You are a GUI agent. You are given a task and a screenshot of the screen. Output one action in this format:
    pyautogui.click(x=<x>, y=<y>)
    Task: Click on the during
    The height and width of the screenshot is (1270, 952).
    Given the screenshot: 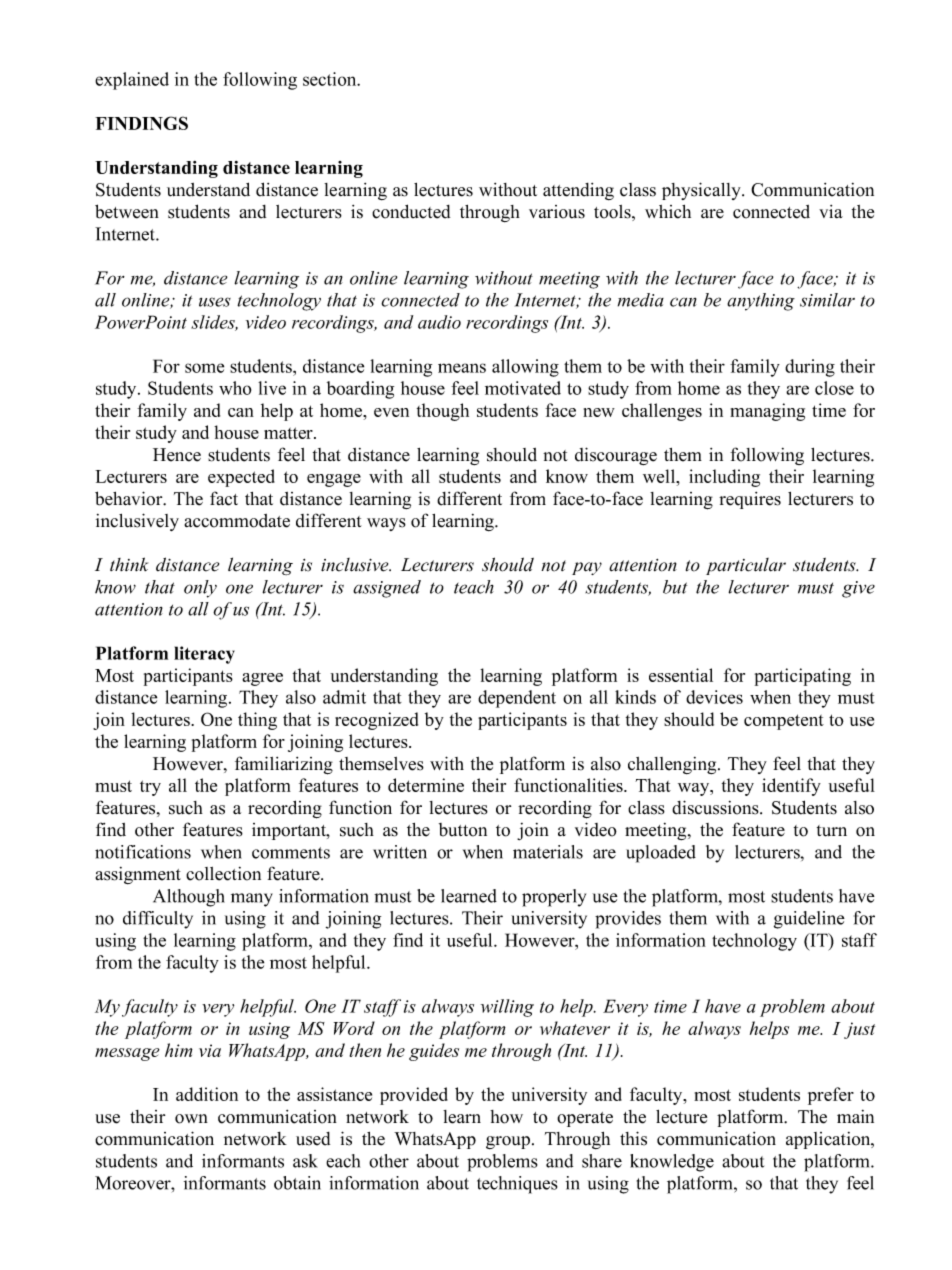 What is the action you would take?
    pyautogui.click(x=810, y=368)
